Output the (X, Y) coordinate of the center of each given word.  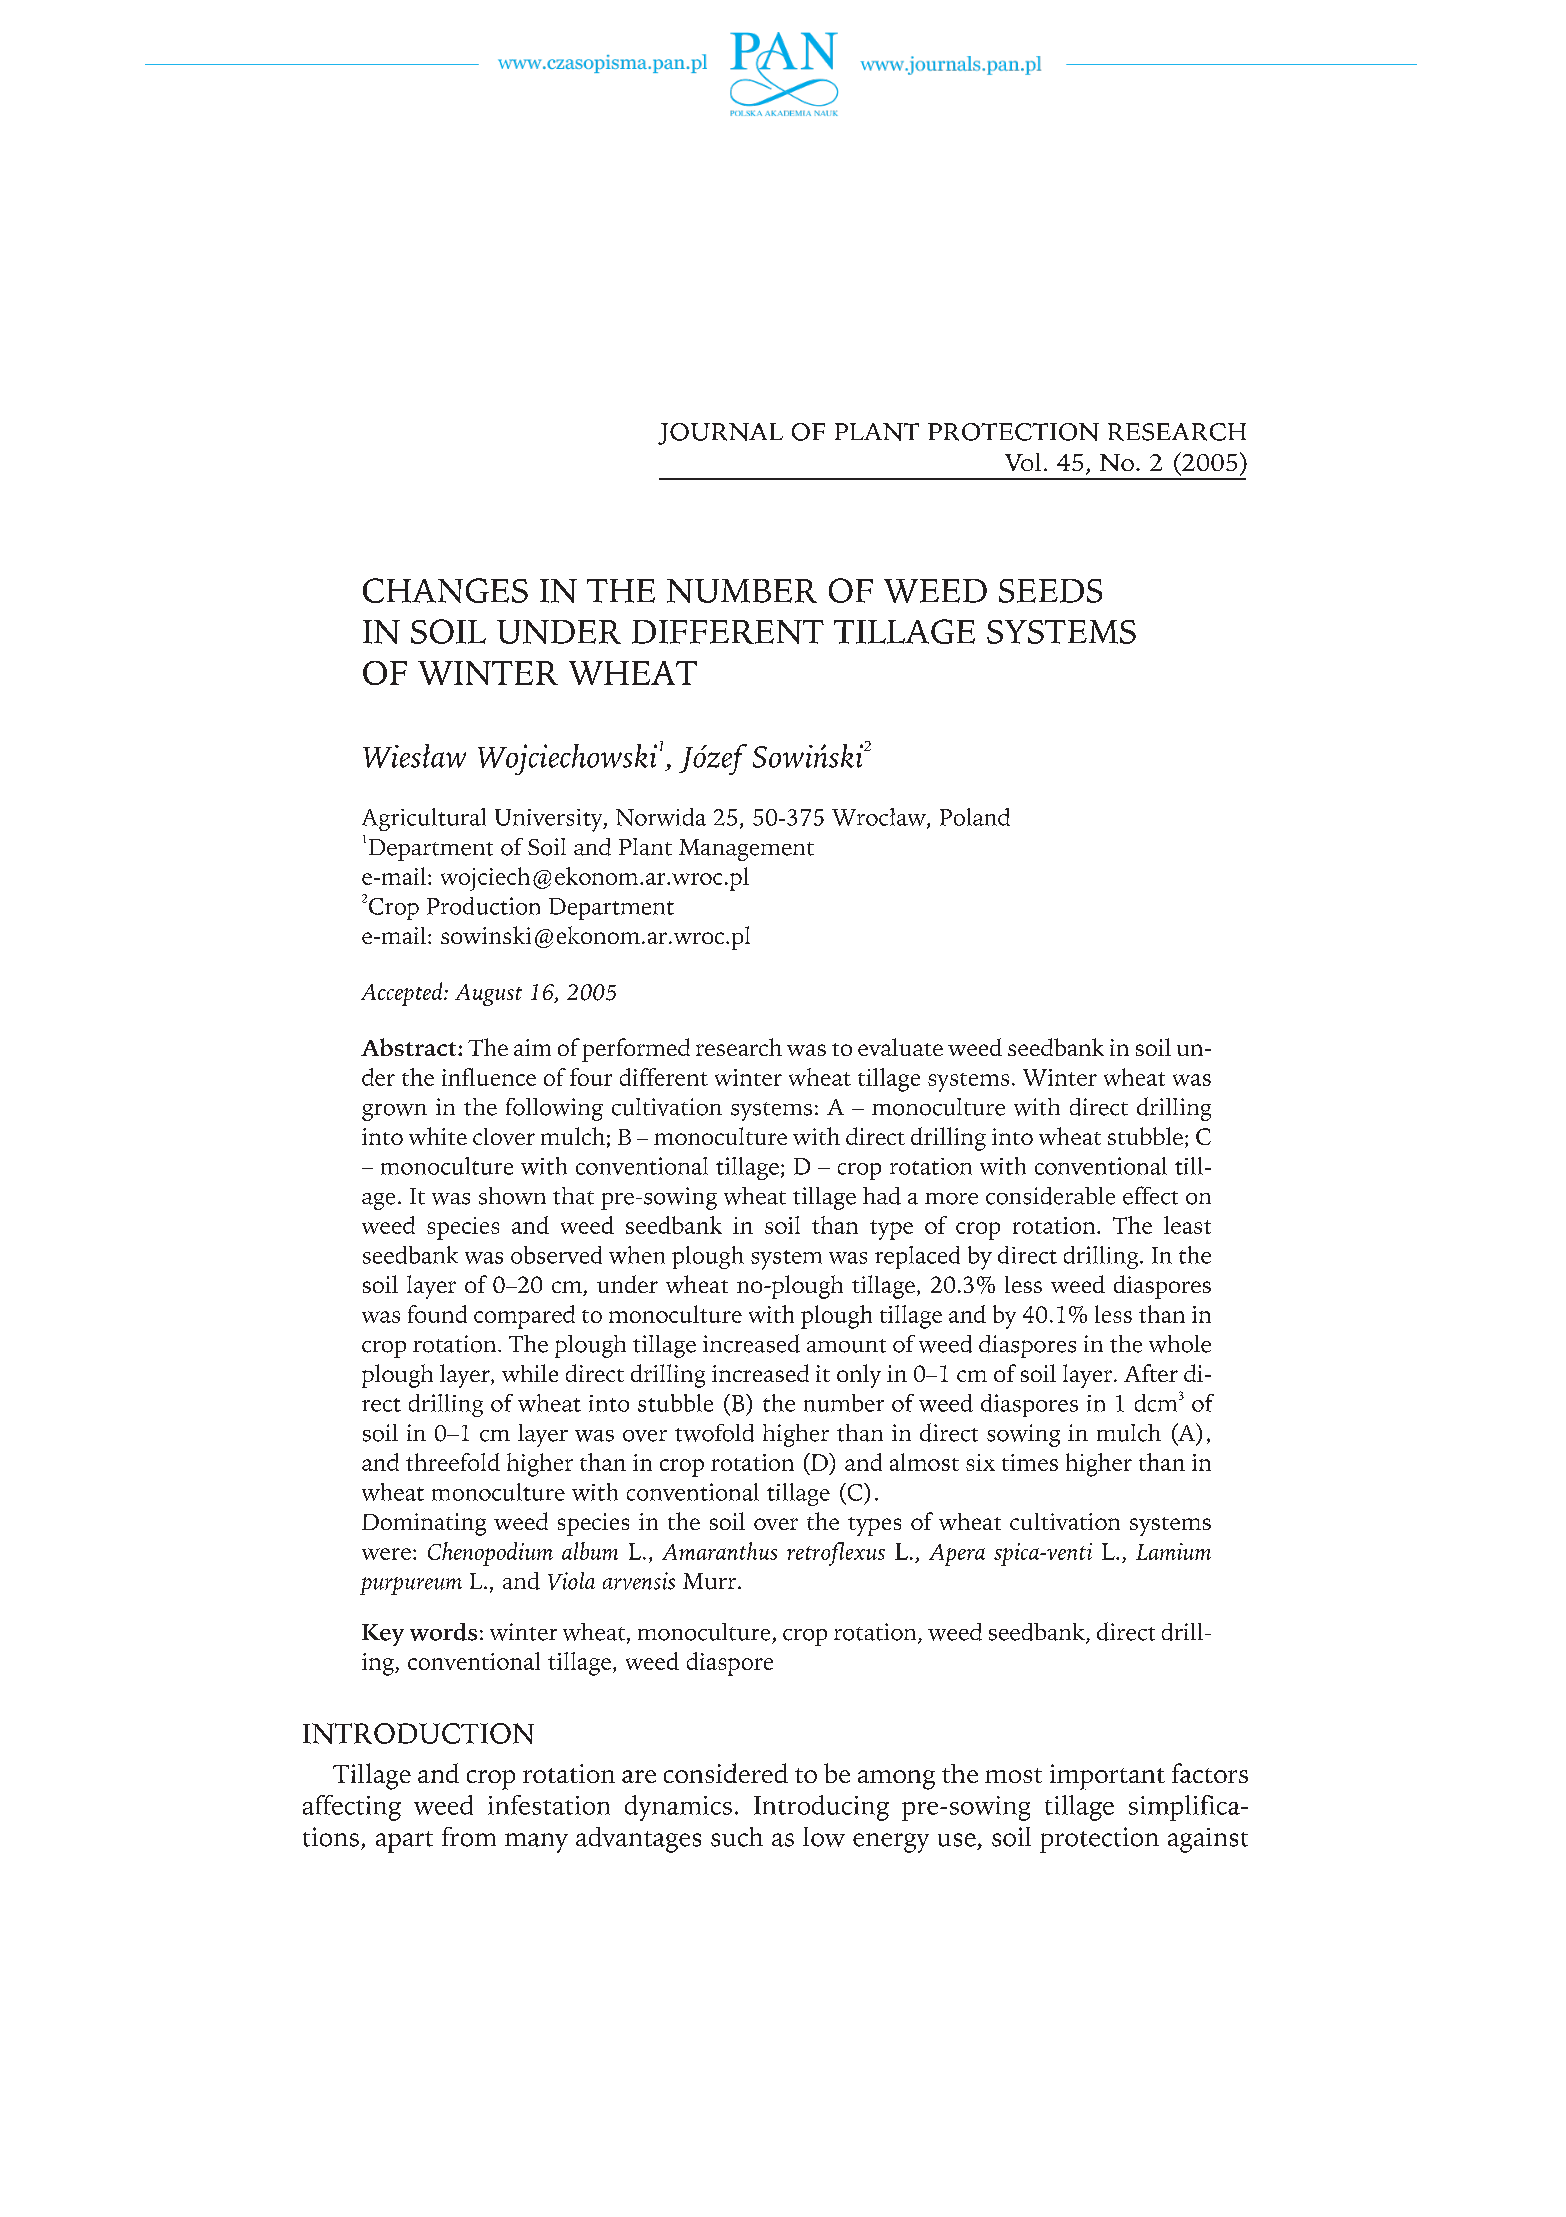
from (469, 1837)
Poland (975, 817)
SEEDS (1050, 591)
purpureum (411, 1586)
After (1151, 1373)
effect (1150, 1195)
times (1030, 1462)
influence (489, 1077)
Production (483, 906)
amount (846, 1346)
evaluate (900, 1047)
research (739, 1047)
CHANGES (445, 590)
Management (746, 850)
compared (524, 1317)
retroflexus (836, 1554)
